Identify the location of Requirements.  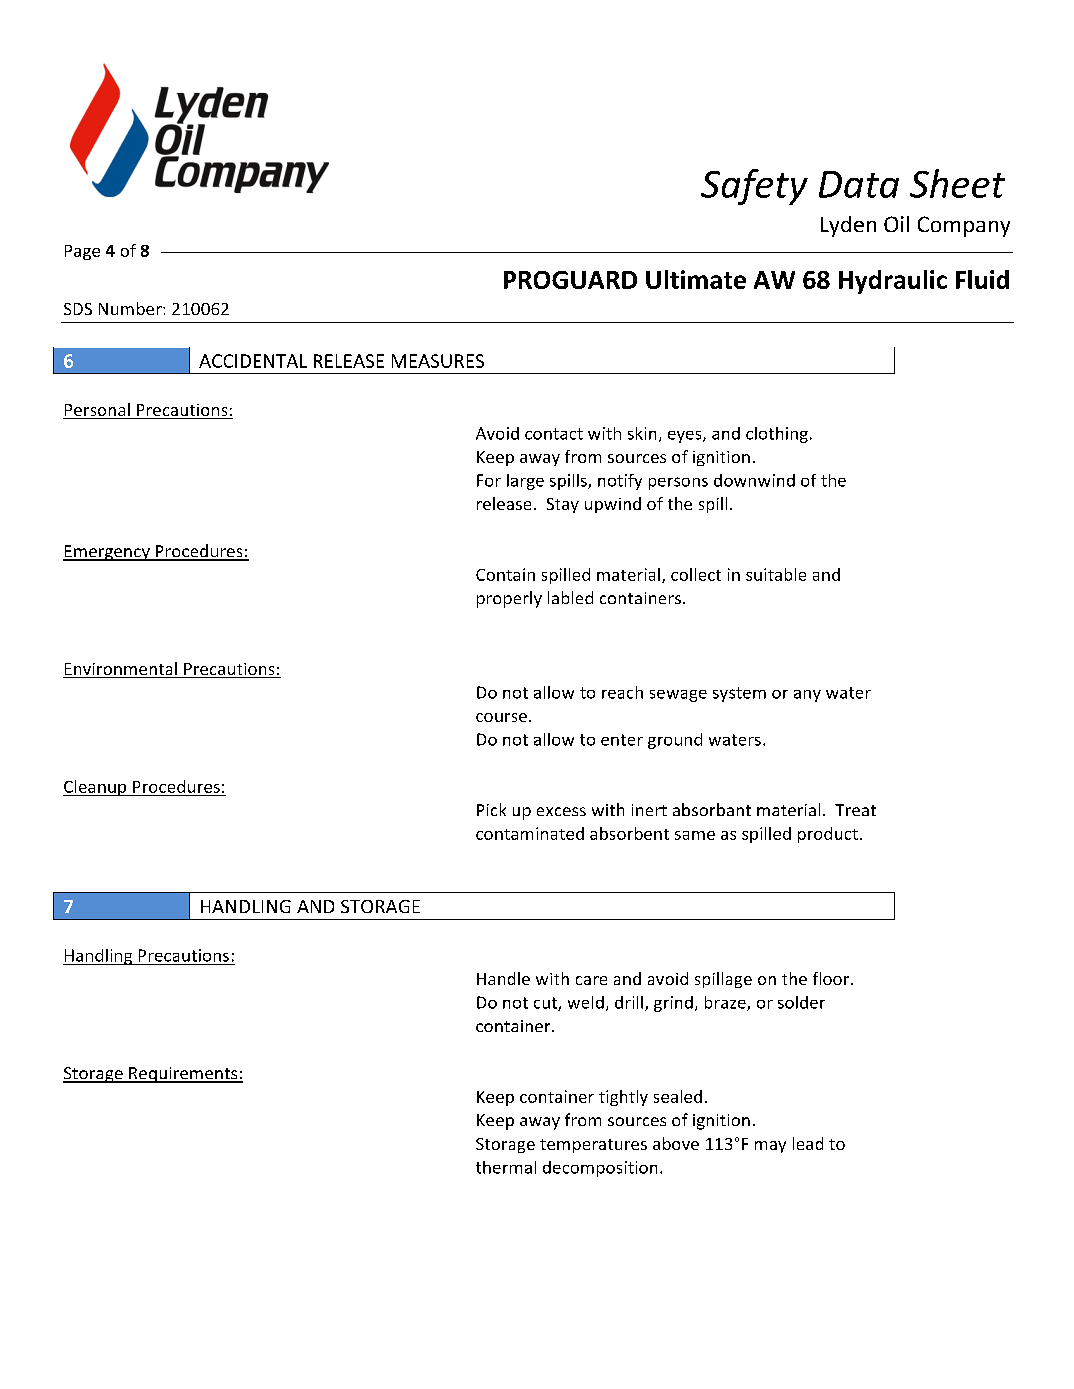
(183, 1075).
